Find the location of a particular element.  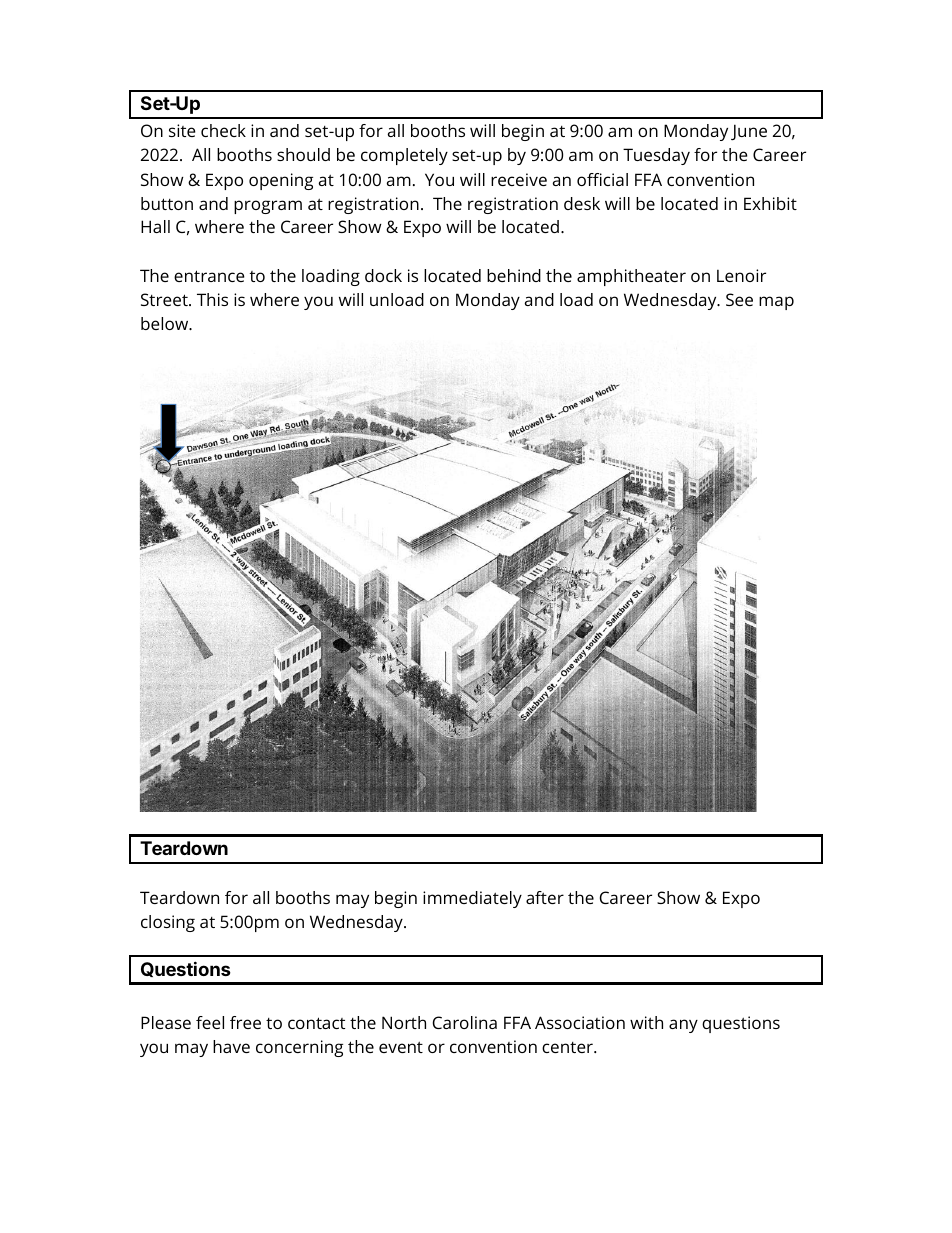

after is located at coordinates (545, 897).
